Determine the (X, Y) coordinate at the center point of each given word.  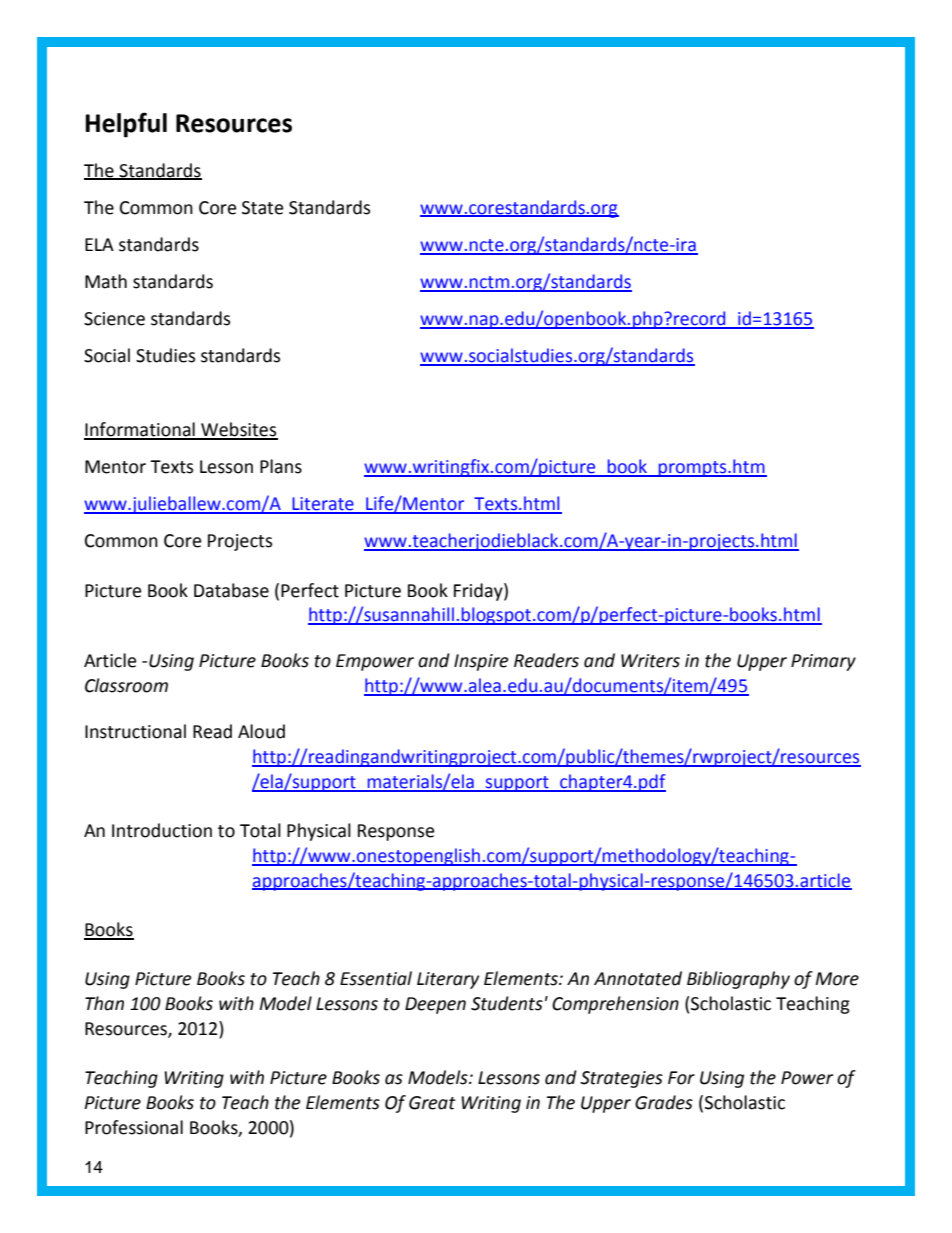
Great (432, 1103)
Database (231, 590)
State (262, 208)
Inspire (481, 662)
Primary (823, 662)
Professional (134, 1127)
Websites (238, 430)
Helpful (126, 125)
